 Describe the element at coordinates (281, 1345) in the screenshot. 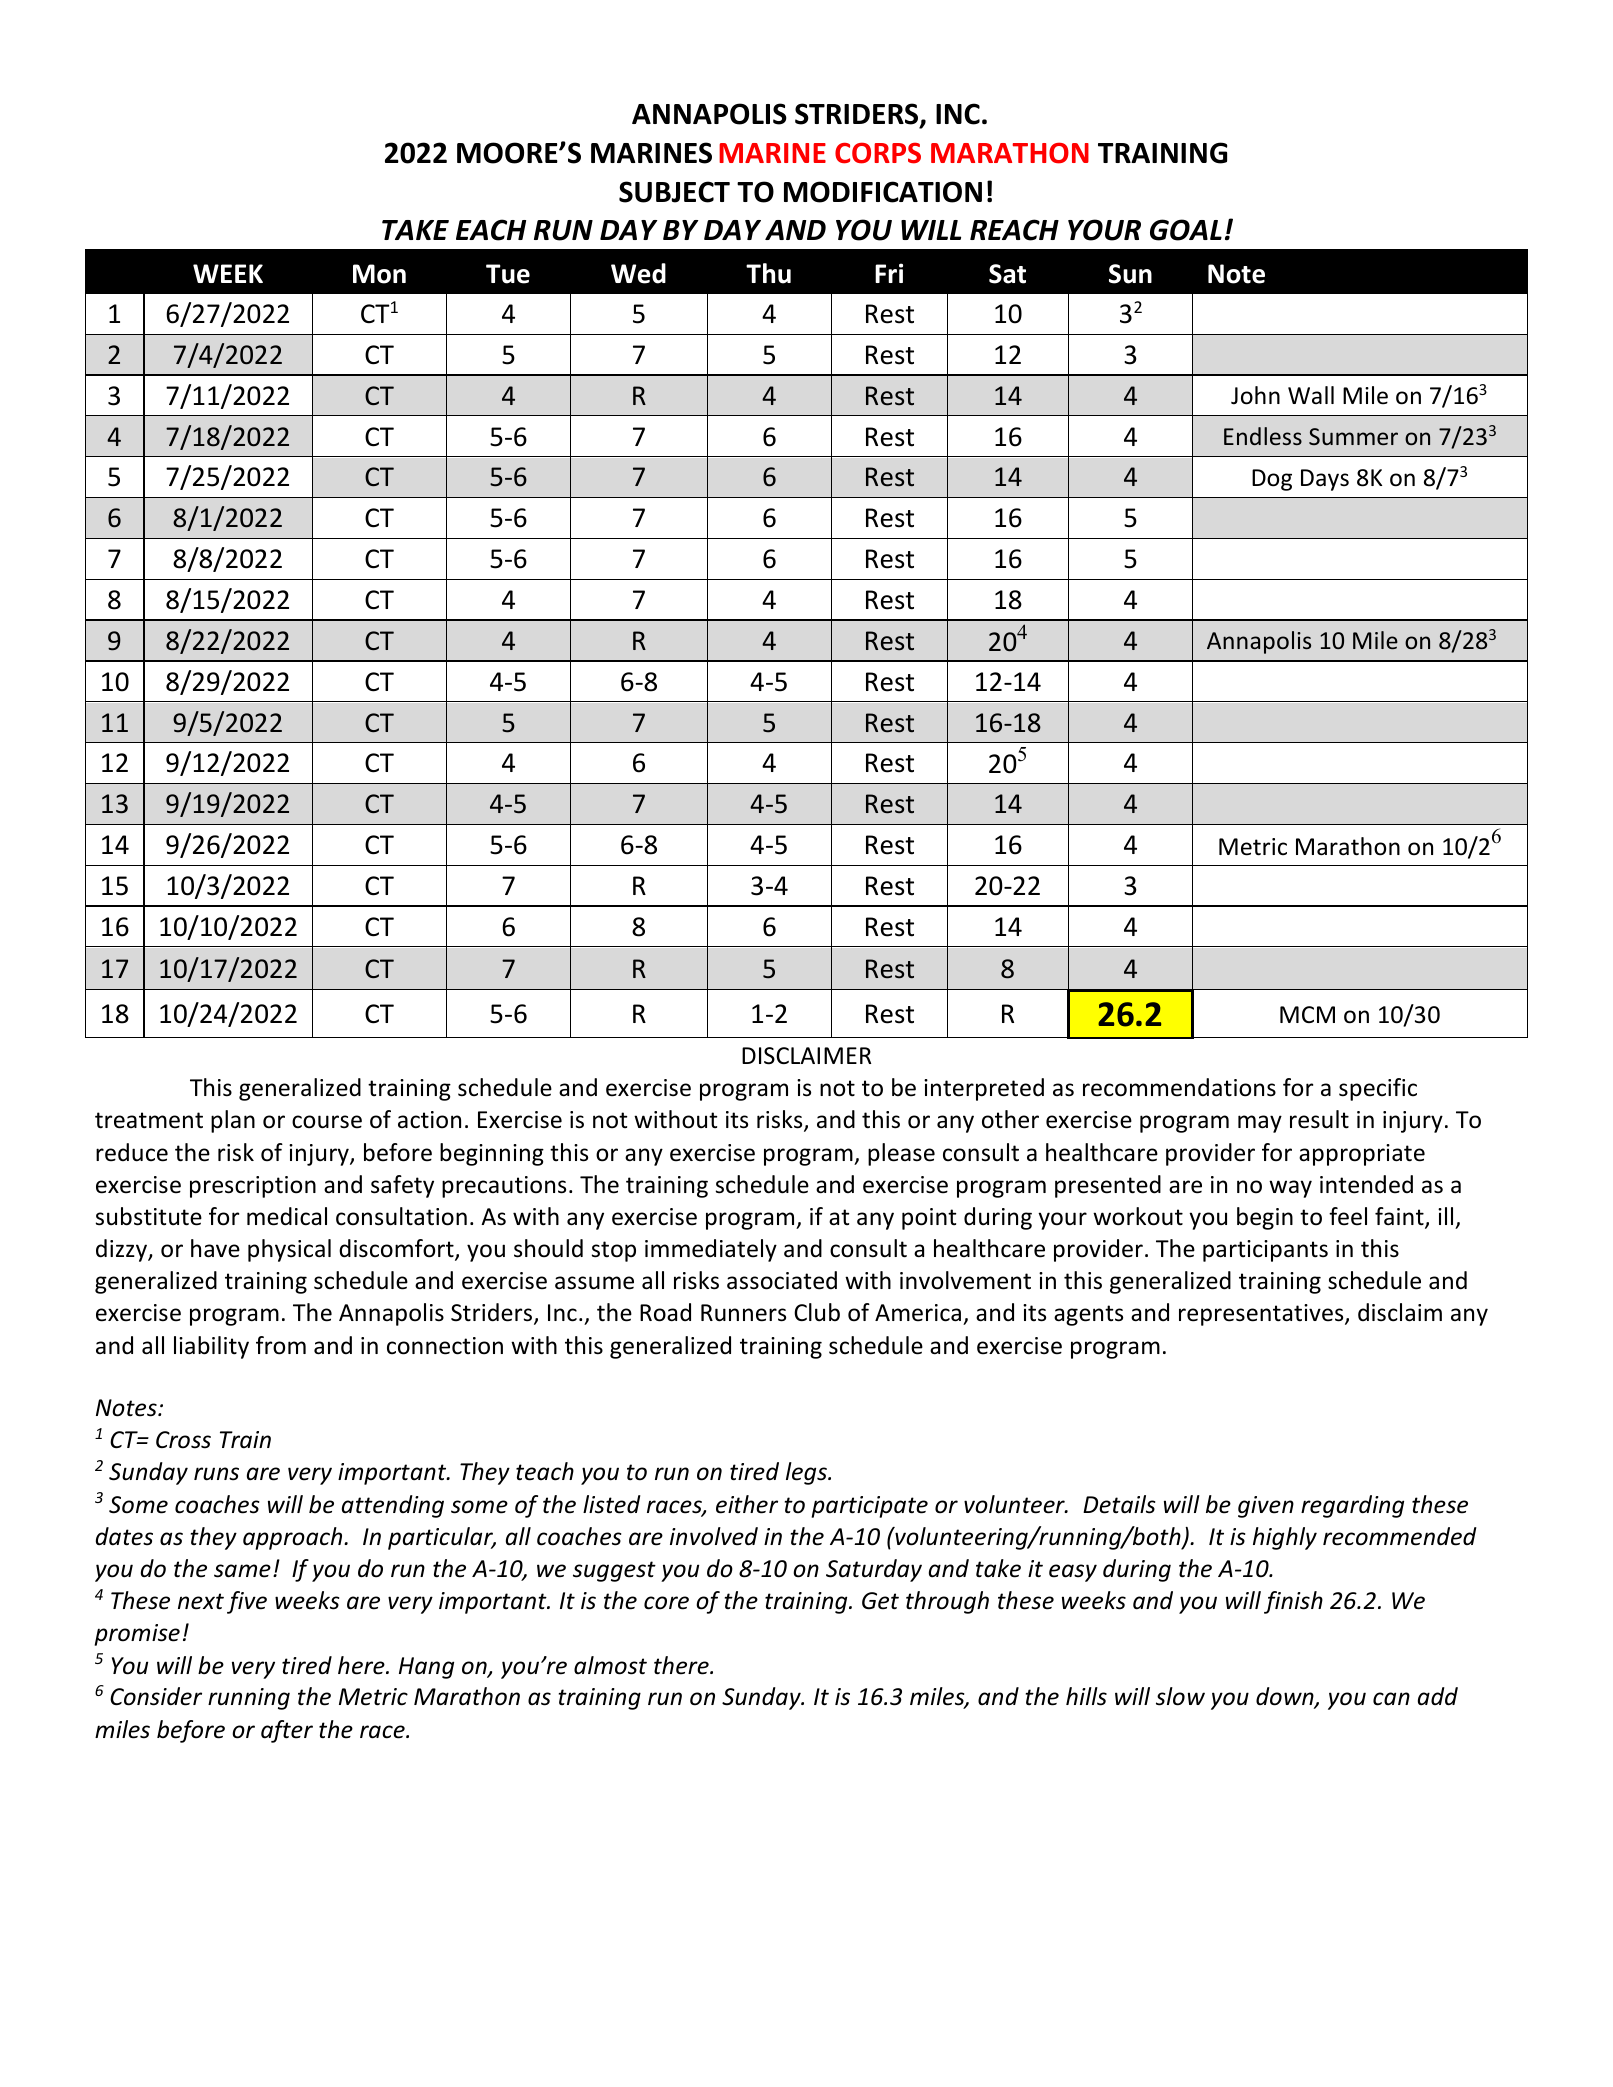

I see `from` at that location.
